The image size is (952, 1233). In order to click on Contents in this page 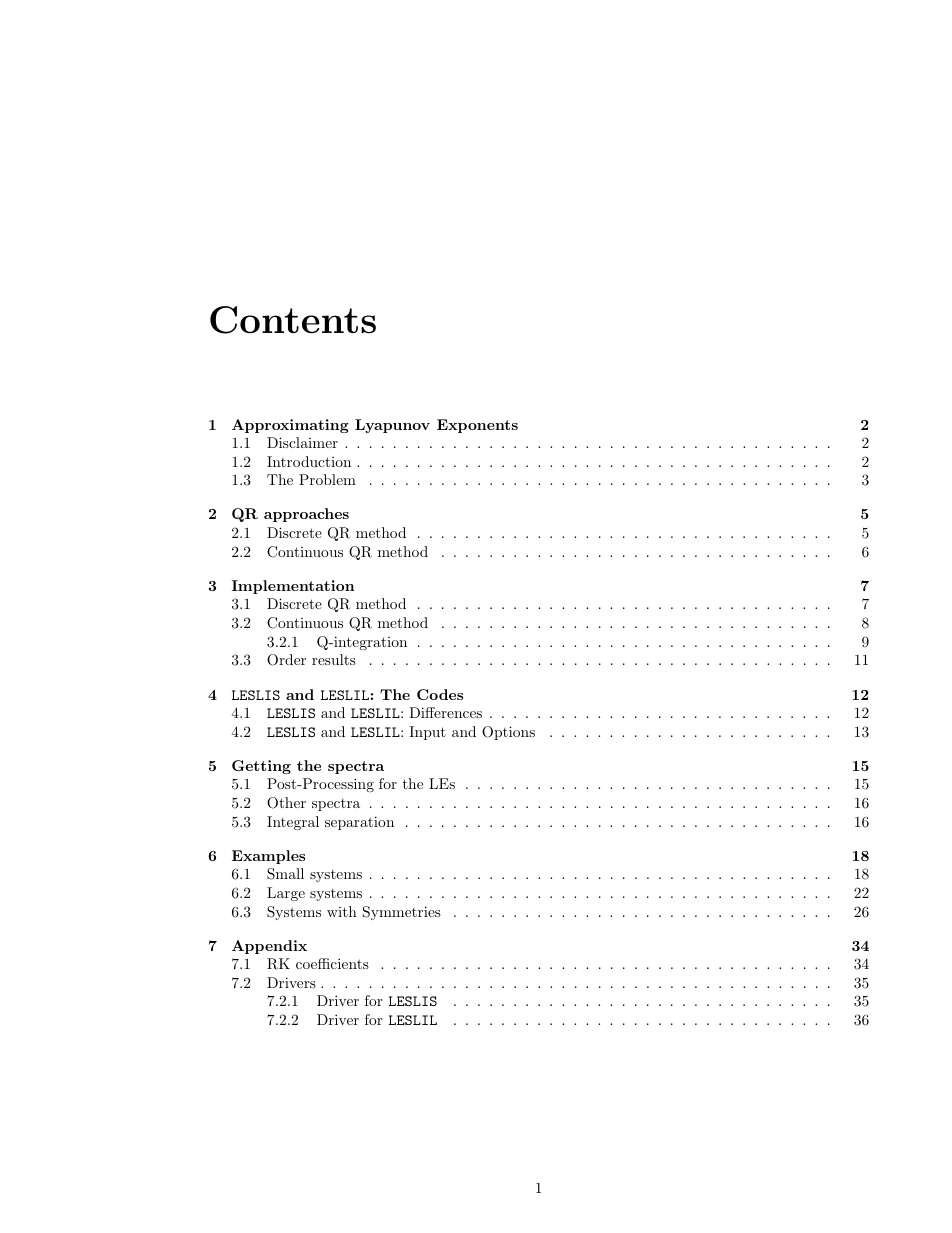, I will do `click(293, 320)`.
